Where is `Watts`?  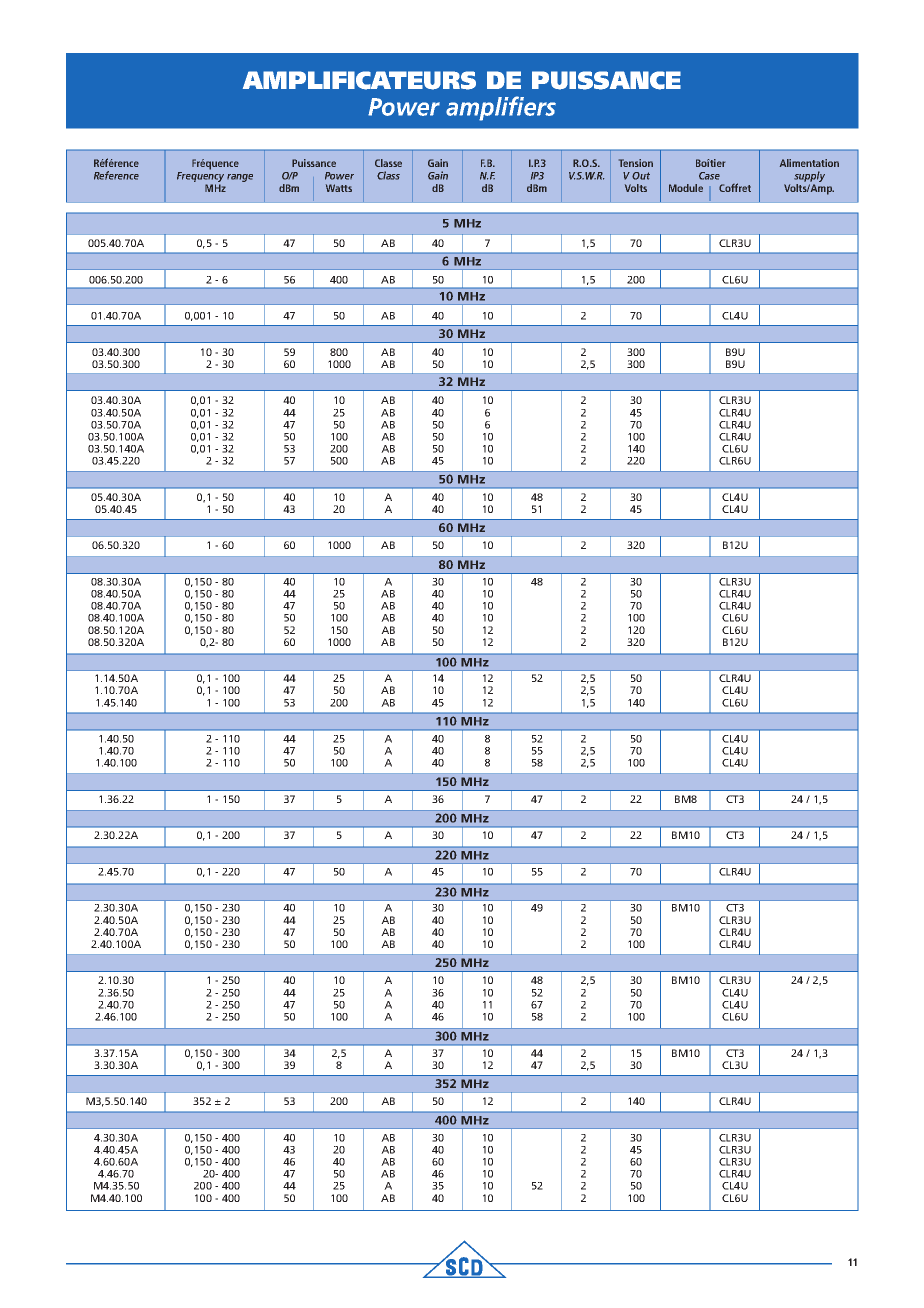
Watts is located at coordinates (339, 188).
